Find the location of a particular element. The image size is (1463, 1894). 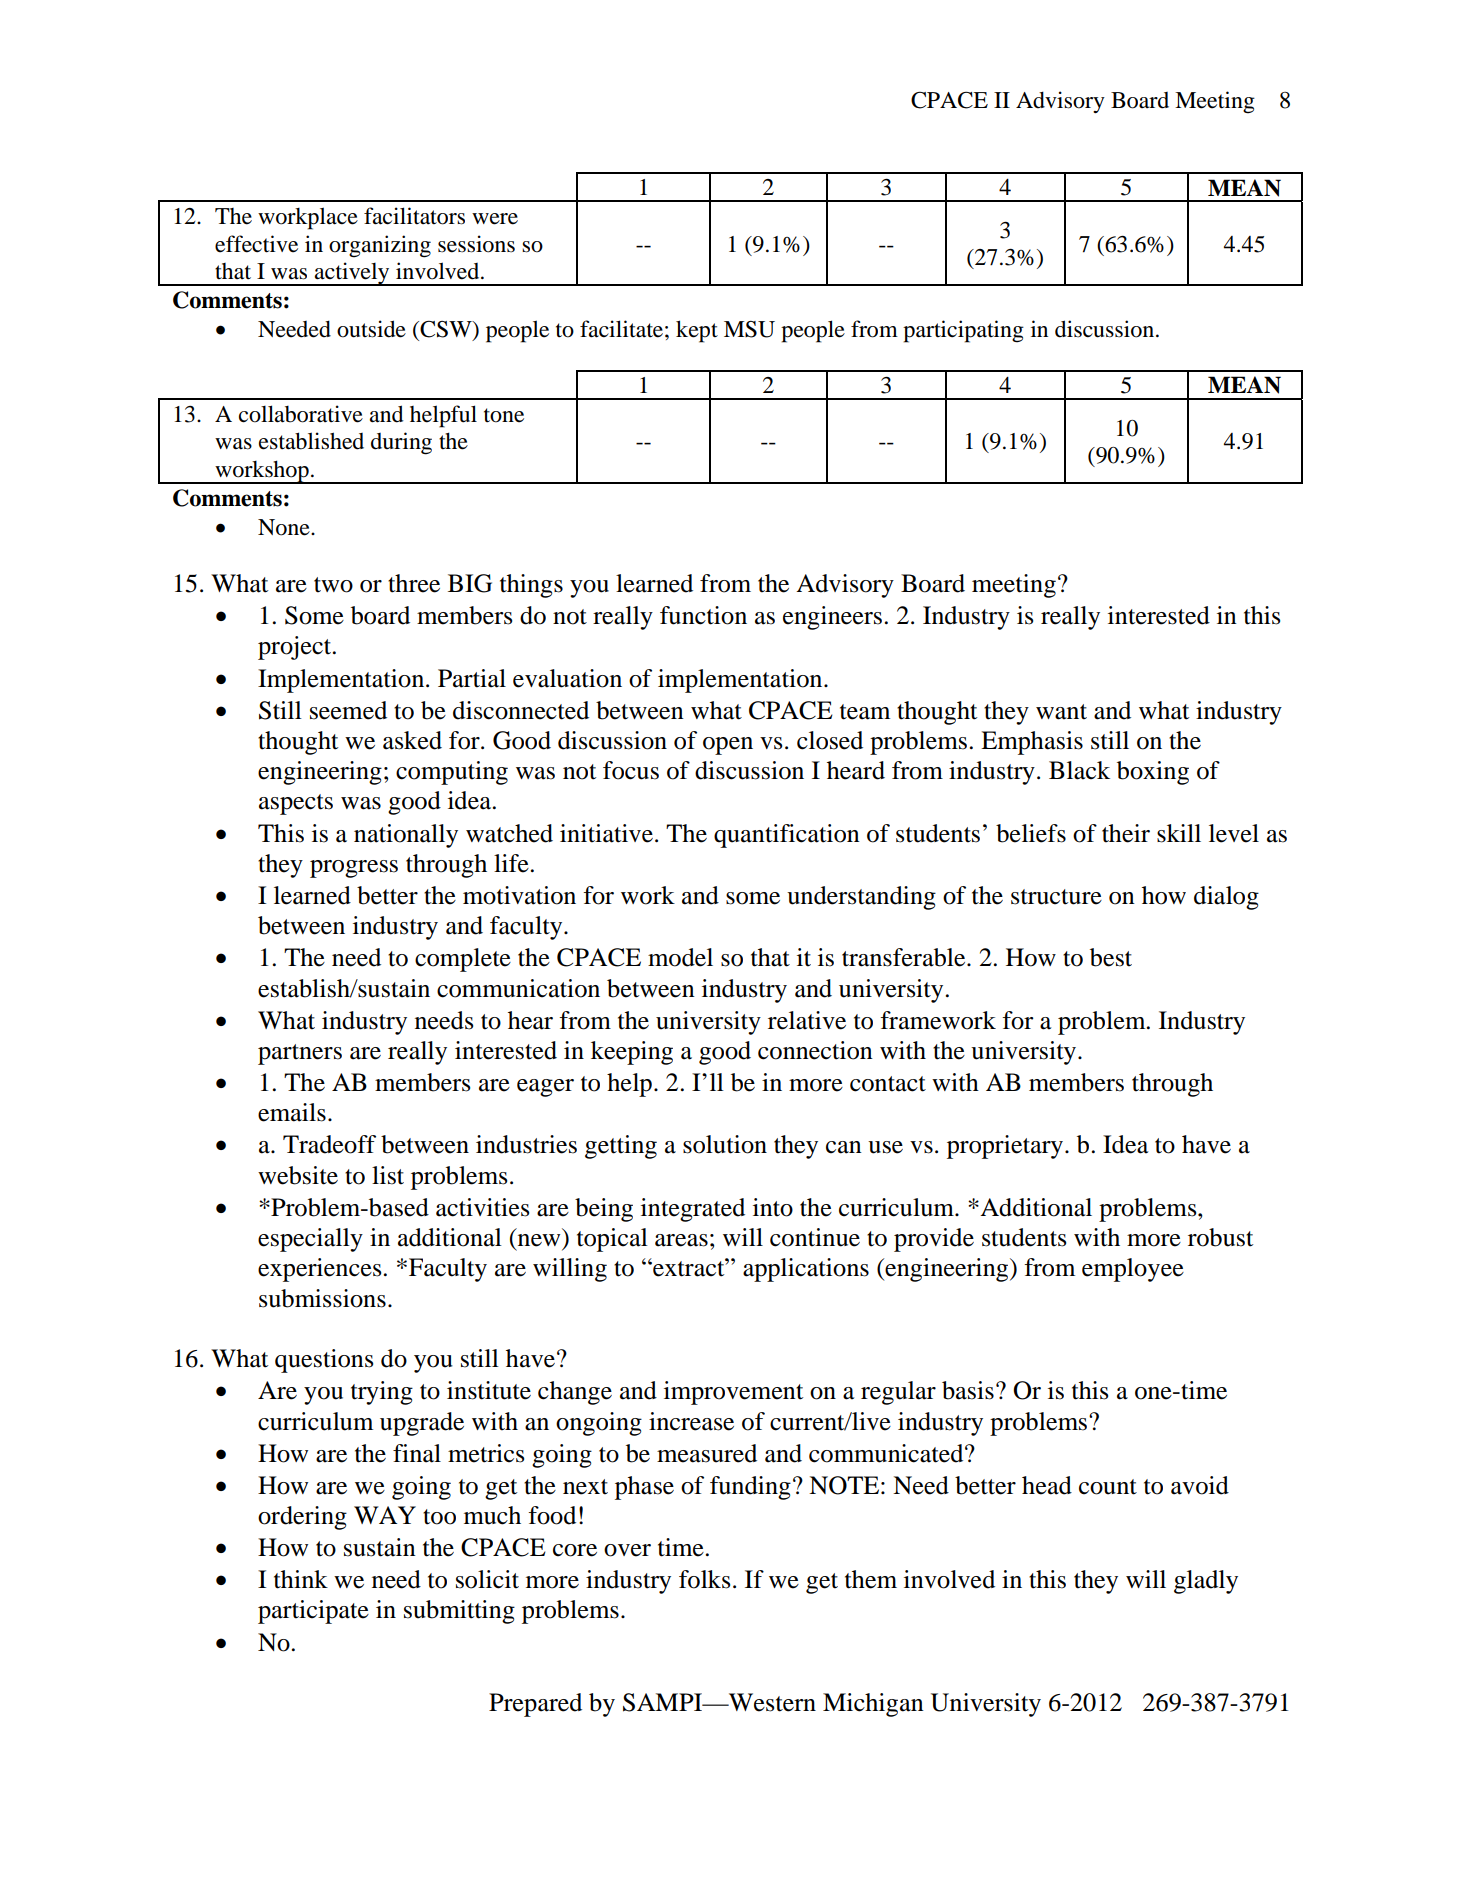

participating is located at coordinates (963, 331).
